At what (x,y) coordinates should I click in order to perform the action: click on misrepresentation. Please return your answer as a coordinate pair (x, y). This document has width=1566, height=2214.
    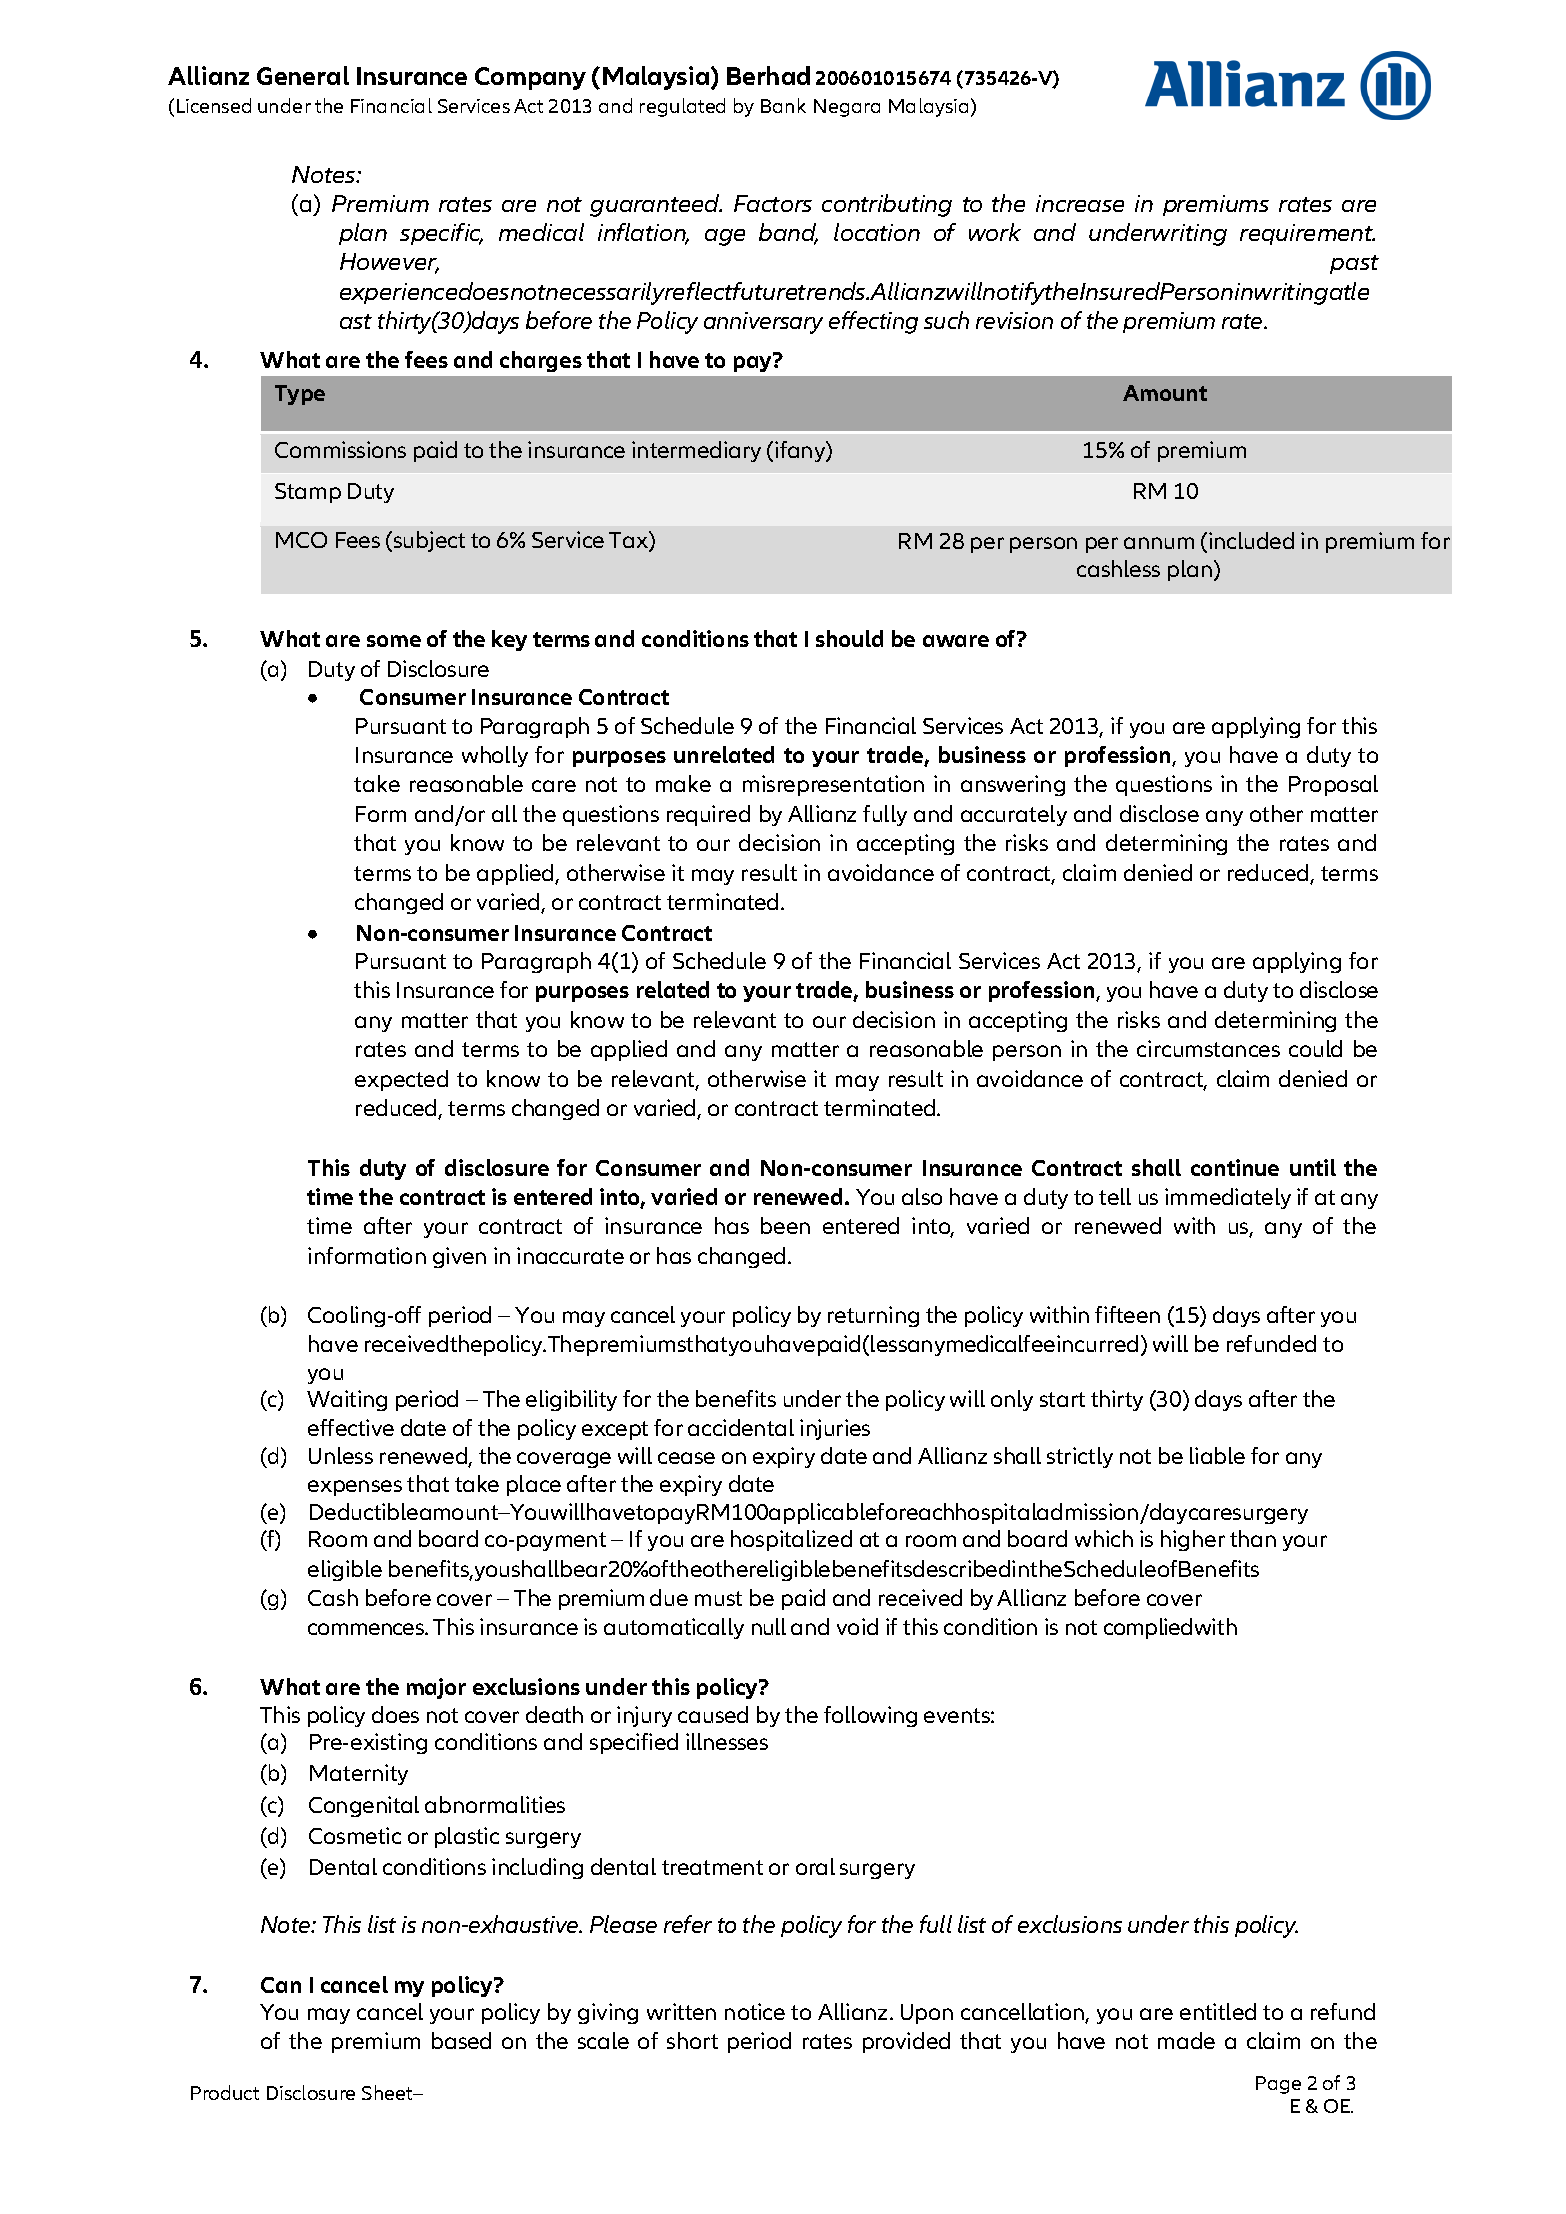
    Looking at the image, I should click on (833, 785).
